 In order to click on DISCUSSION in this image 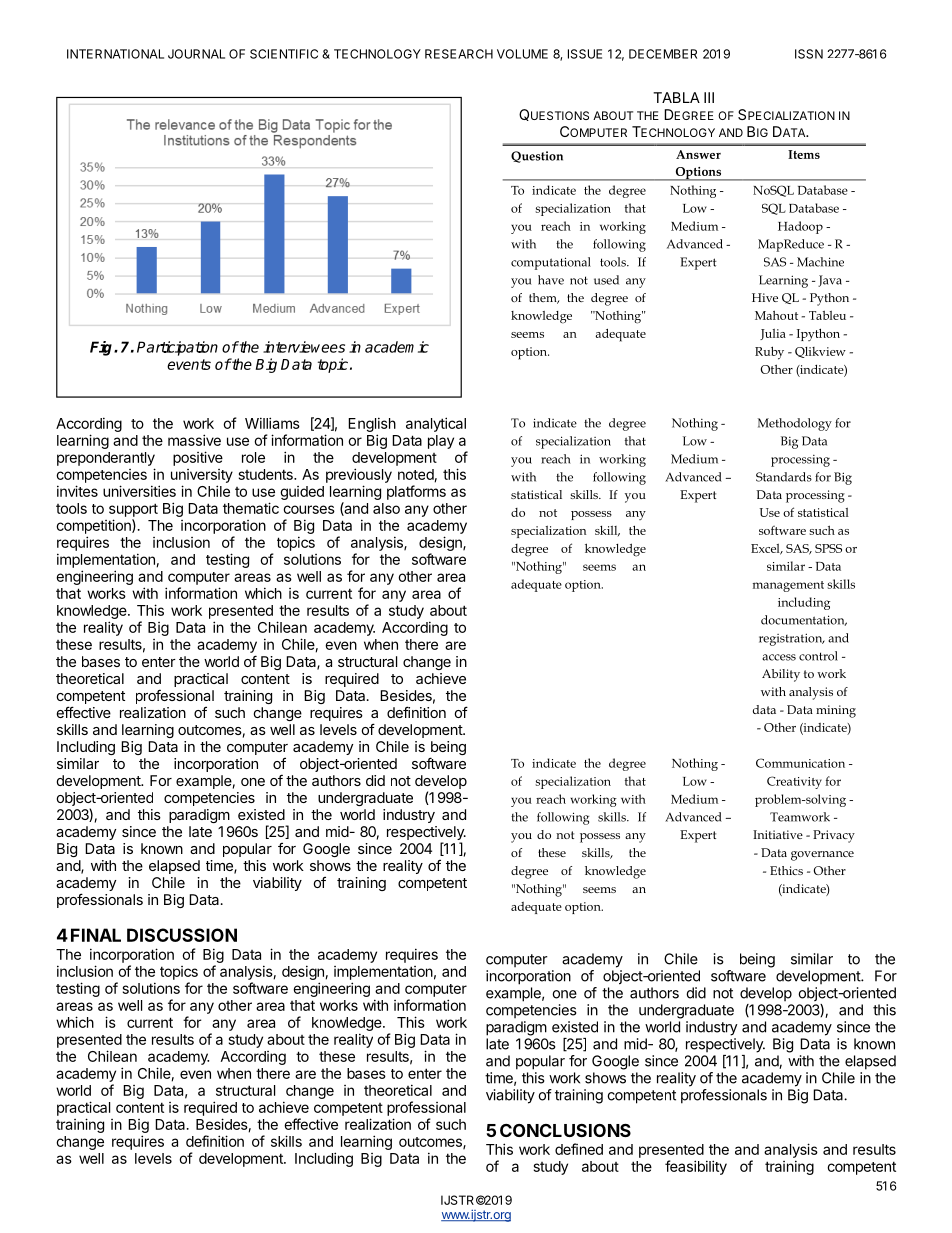, I will do `click(182, 935)`.
